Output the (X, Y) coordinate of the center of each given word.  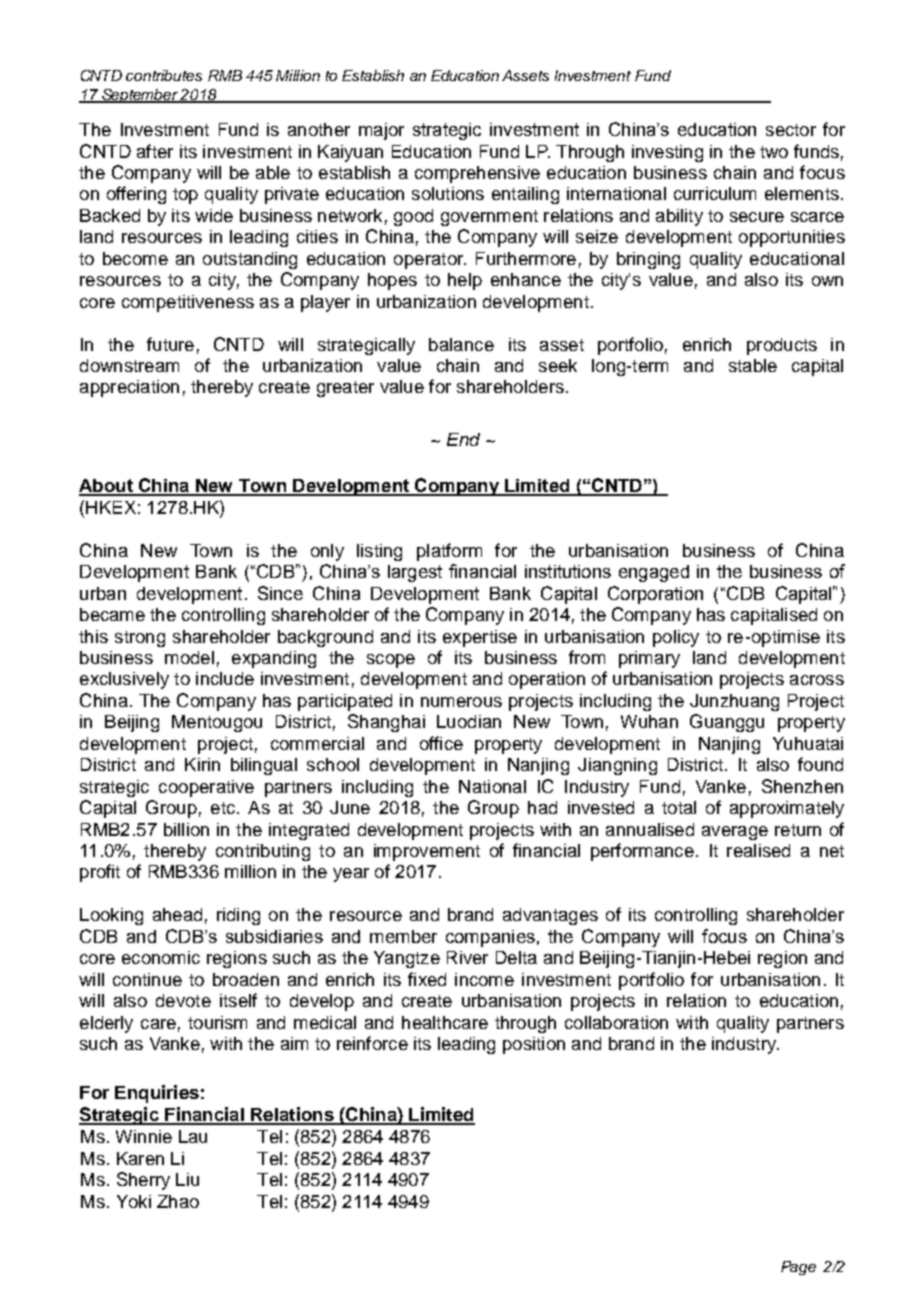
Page (798, 1268)
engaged (654, 573)
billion (186, 829)
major (381, 131)
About (107, 487)
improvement (427, 852)
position (534, 1045)
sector (791, 130)
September (140, 96)
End (463, 439)
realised (758, 850)
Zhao (178, 1201)
